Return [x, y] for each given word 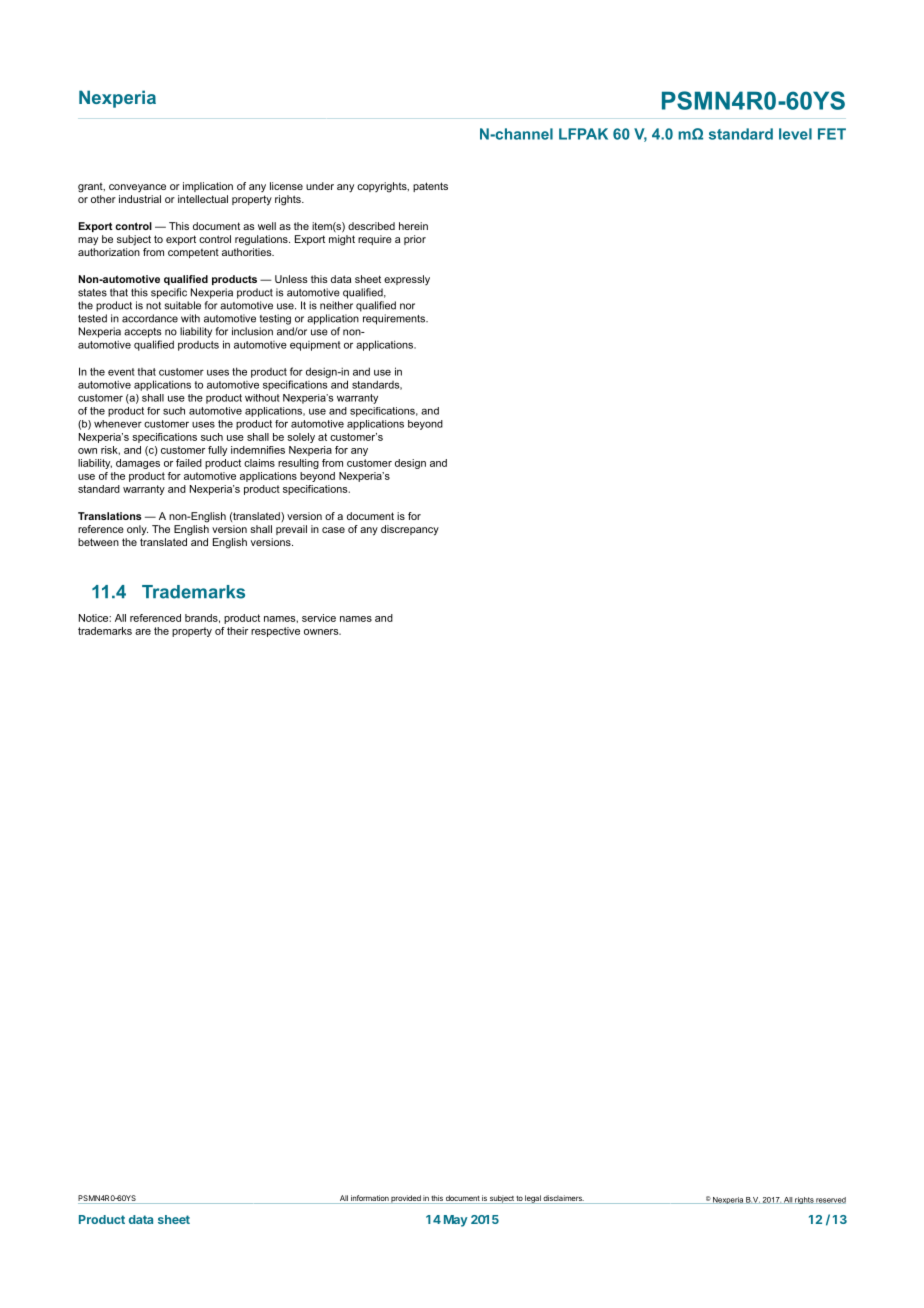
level [795, 134]
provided [405, 1199]
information [369, 1199]
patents [430, 187]
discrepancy [410, 530]
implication [208, 187]
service [319, 618]
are [143, 632]
